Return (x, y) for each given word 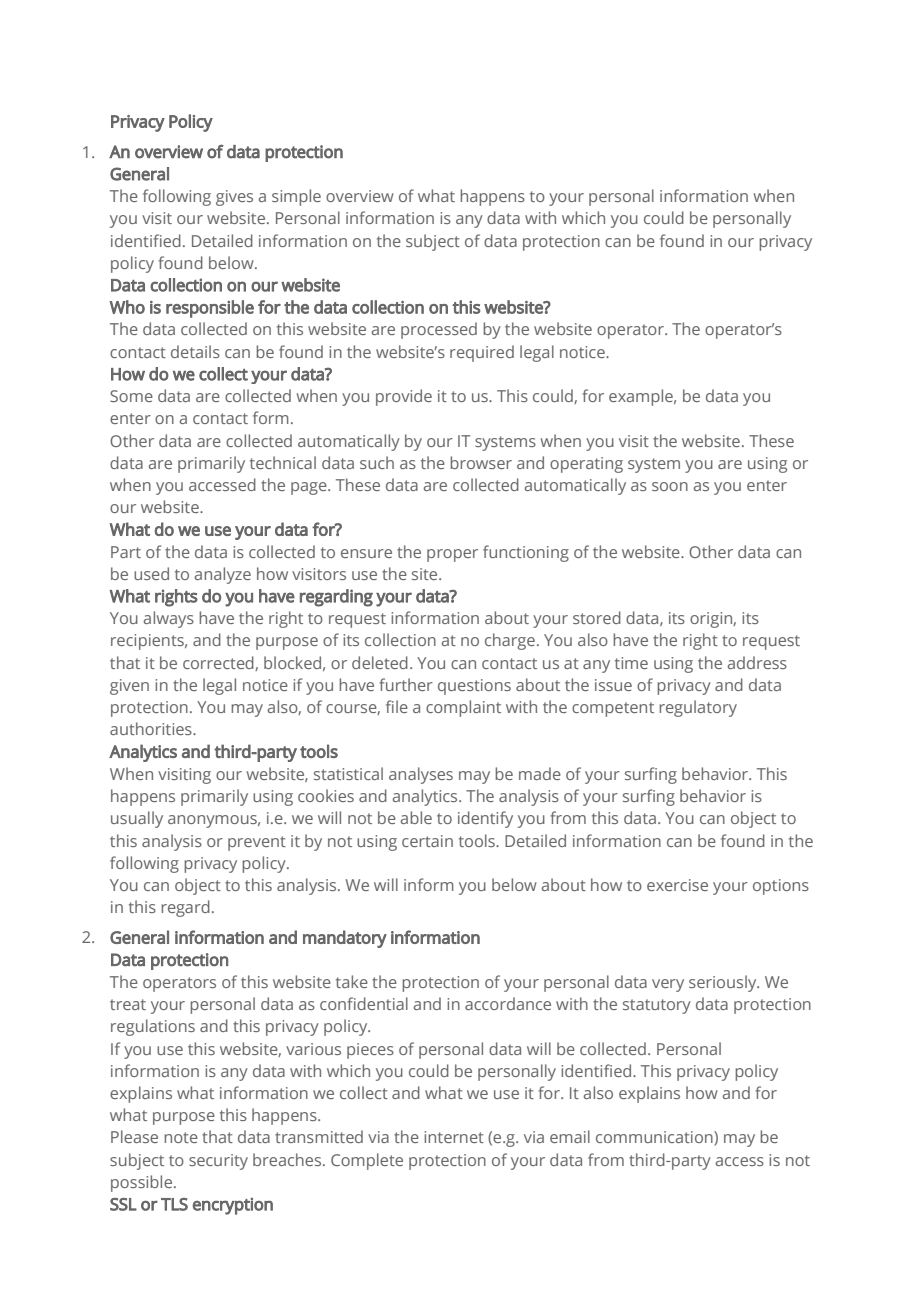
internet (454, 1137)
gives (234, 198)
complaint (463, 708)
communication (655, 1138)
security (218, 1162)
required (482, 353)
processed (439, 330)
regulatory (698, 708)
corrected (219, 663)
